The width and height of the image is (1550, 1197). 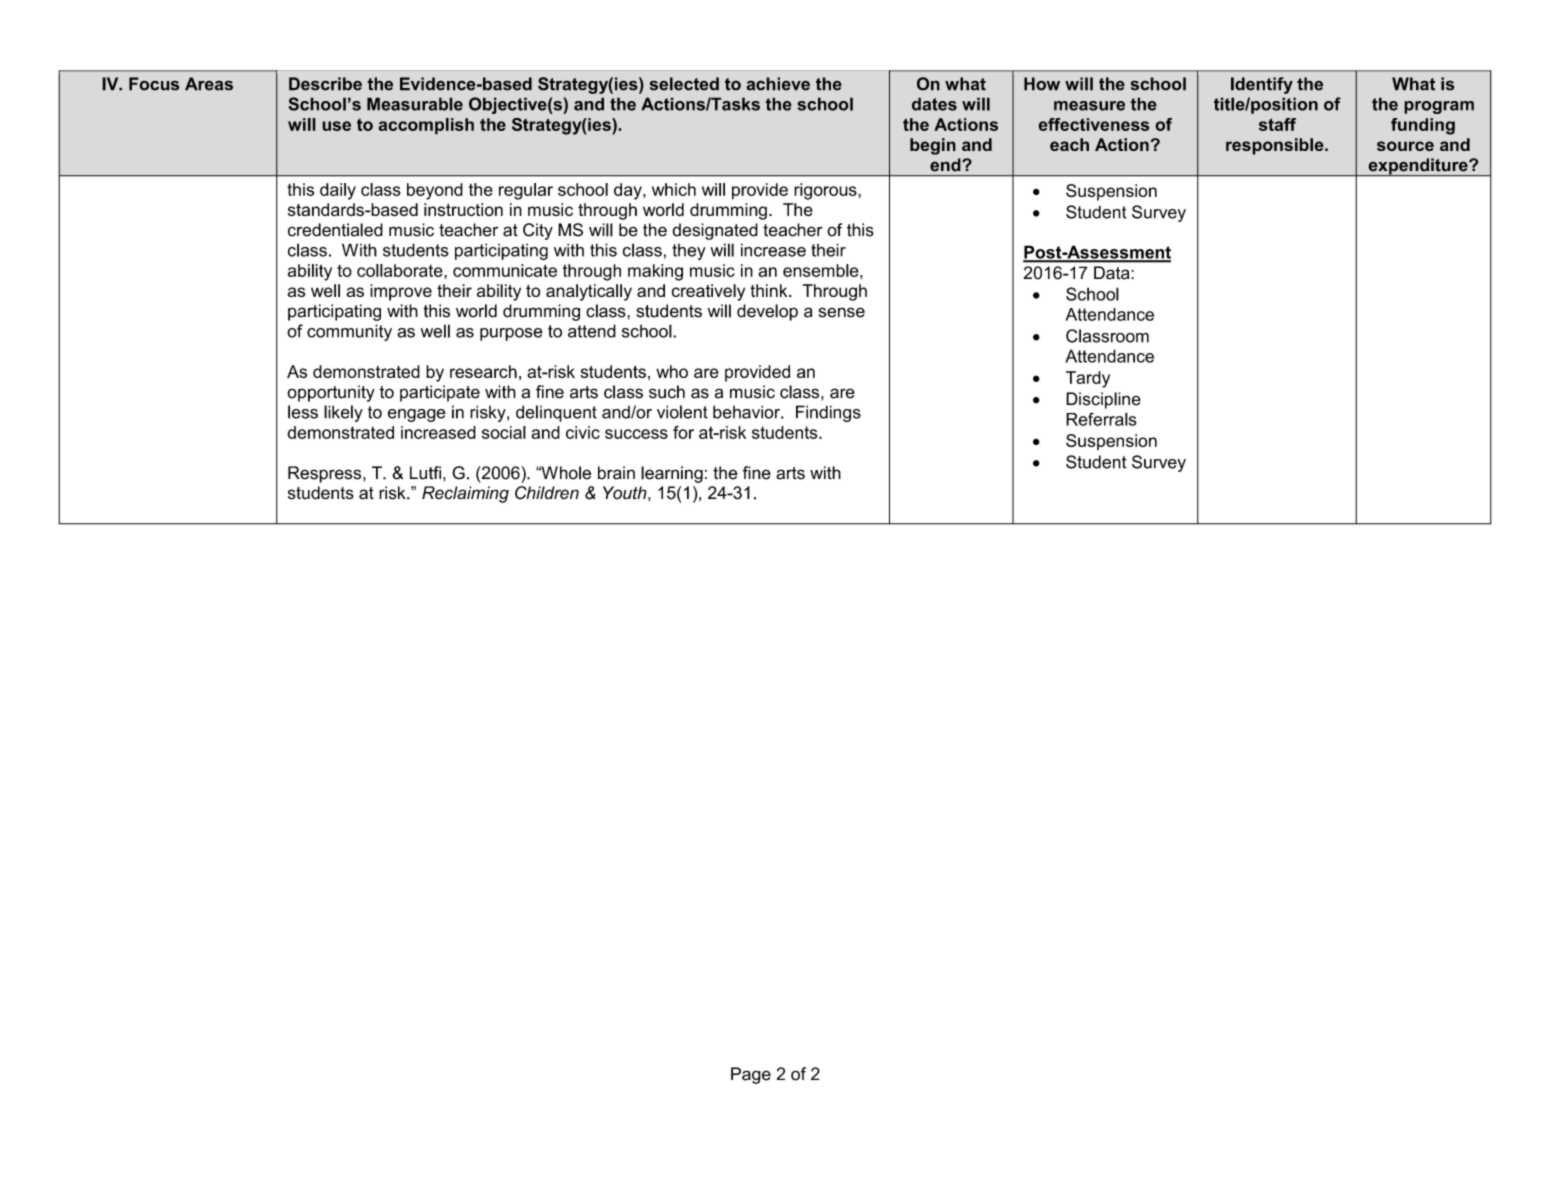 What do you see at coordinates (672, 474) in the image?
I see `learning` at bounding box center [672, 474].
